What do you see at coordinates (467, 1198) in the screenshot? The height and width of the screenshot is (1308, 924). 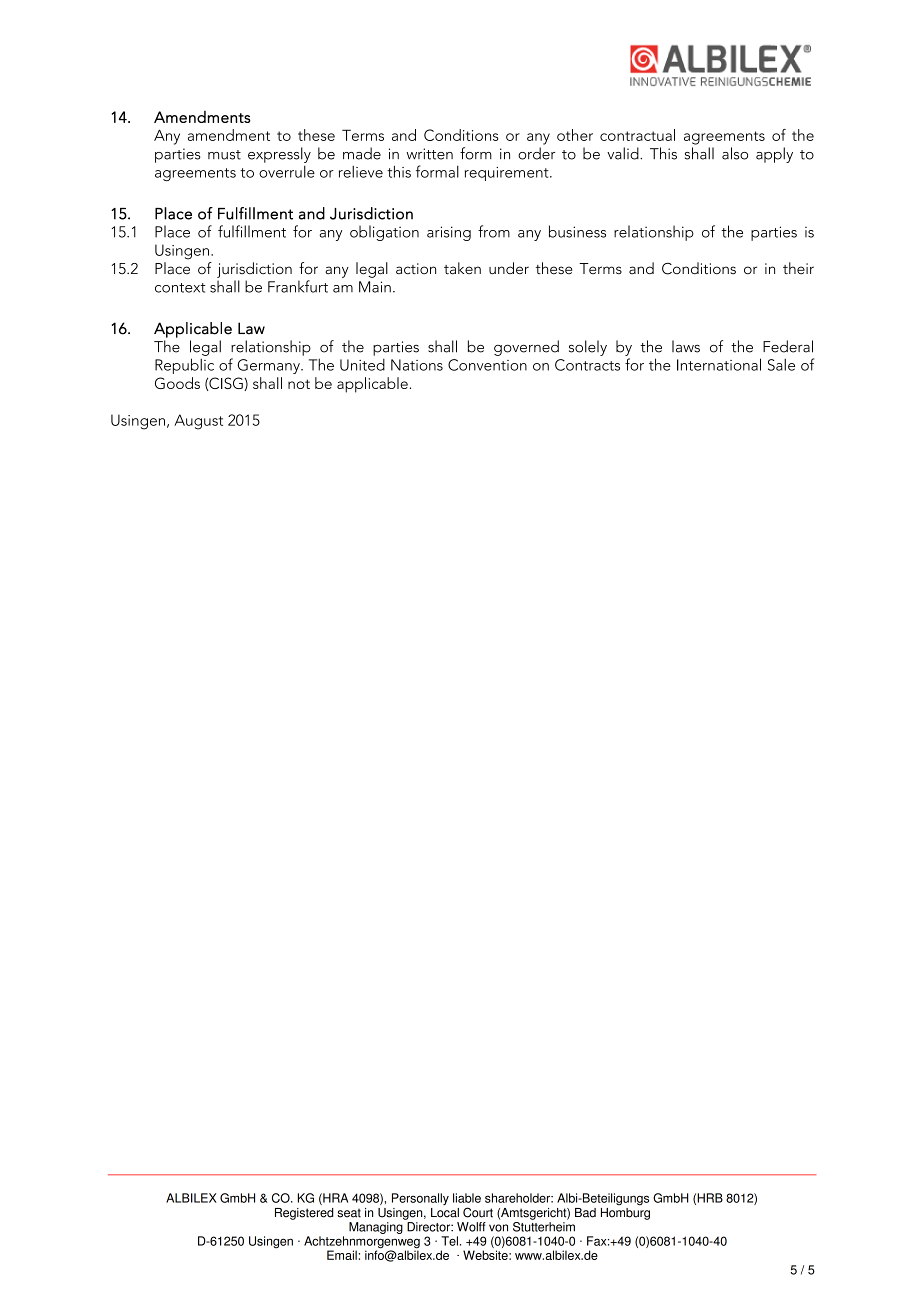 I see `liable` at bounding box center [467, 1198].
